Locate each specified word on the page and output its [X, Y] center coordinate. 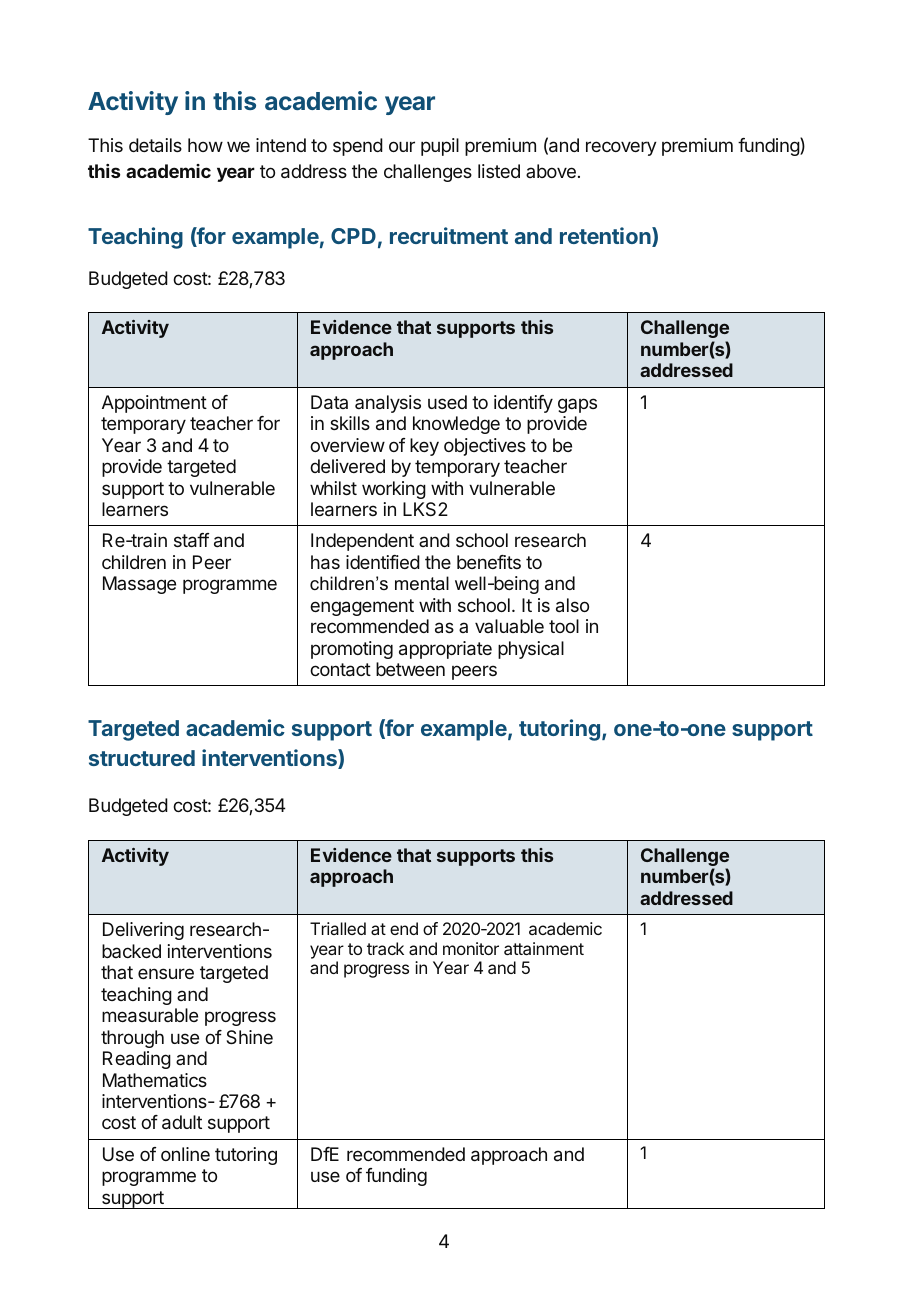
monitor [471, 948]
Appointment [154, 404]
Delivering [143, 931]
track [385, 948]
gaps [577, 405]
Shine [249, 1037]
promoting [352, 650]
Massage [139, 585]
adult [182, 1122]
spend [358, 147]
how [205, 145]
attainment [544, 948]
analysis [388, 404]
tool [564, 626]
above [551, 171]
